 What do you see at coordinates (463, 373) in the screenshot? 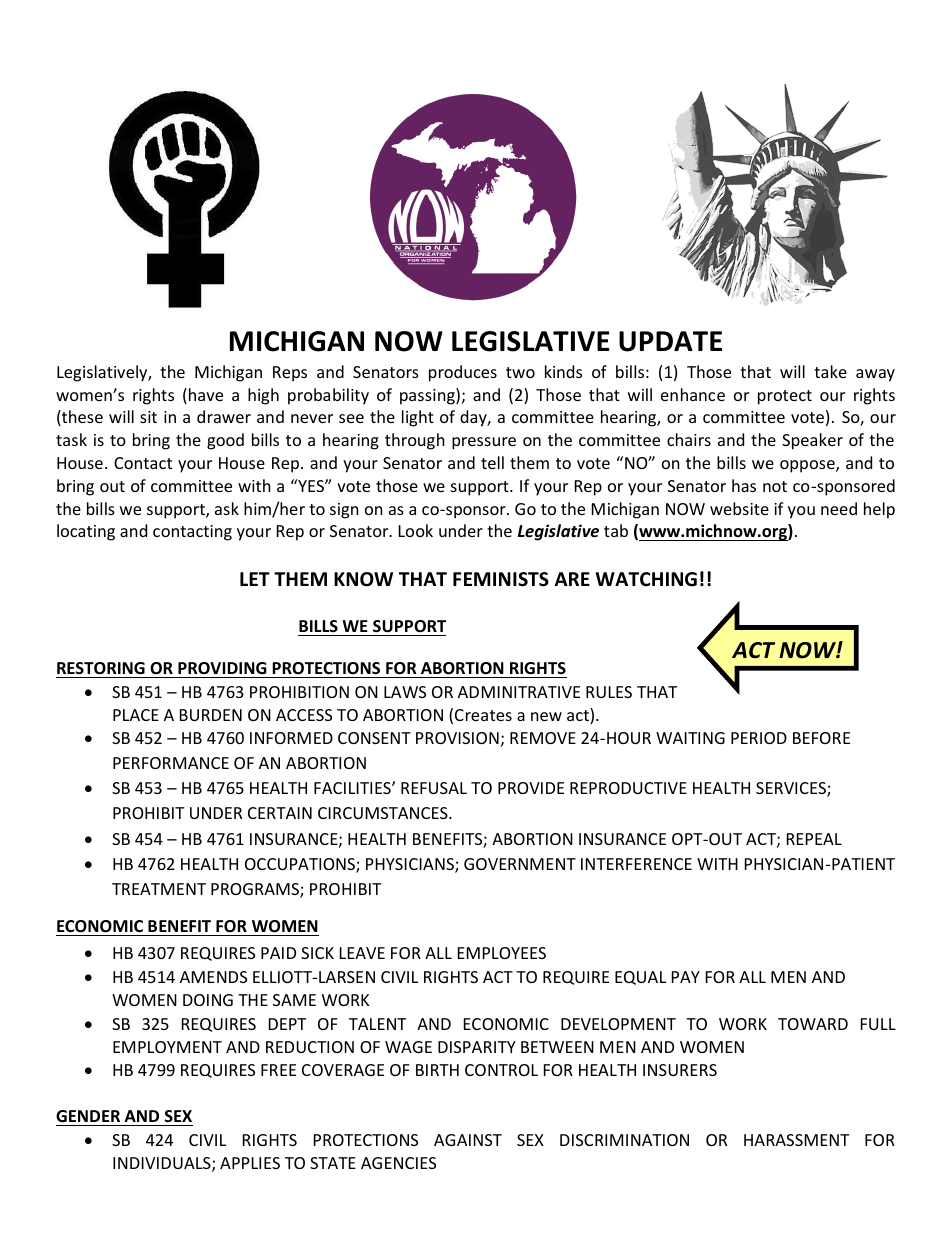
I see `produces` at bounding box center [463, 373].
